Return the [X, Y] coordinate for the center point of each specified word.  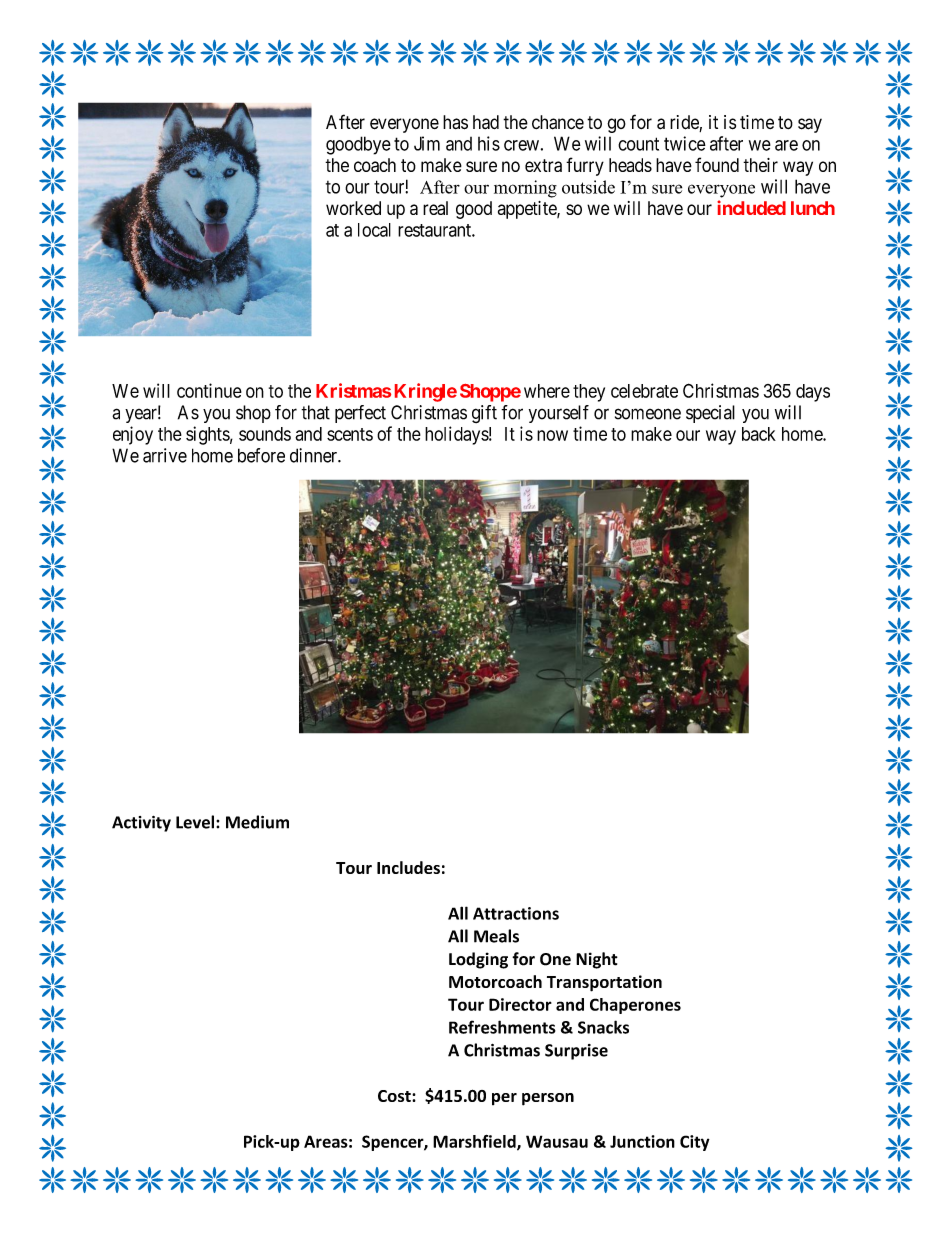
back [759, 434]
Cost [395, 1096]
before [261, 455]
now [552, 435]
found [717, 164]
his [489, 143]
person [548, 1099]
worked [353, 208]
